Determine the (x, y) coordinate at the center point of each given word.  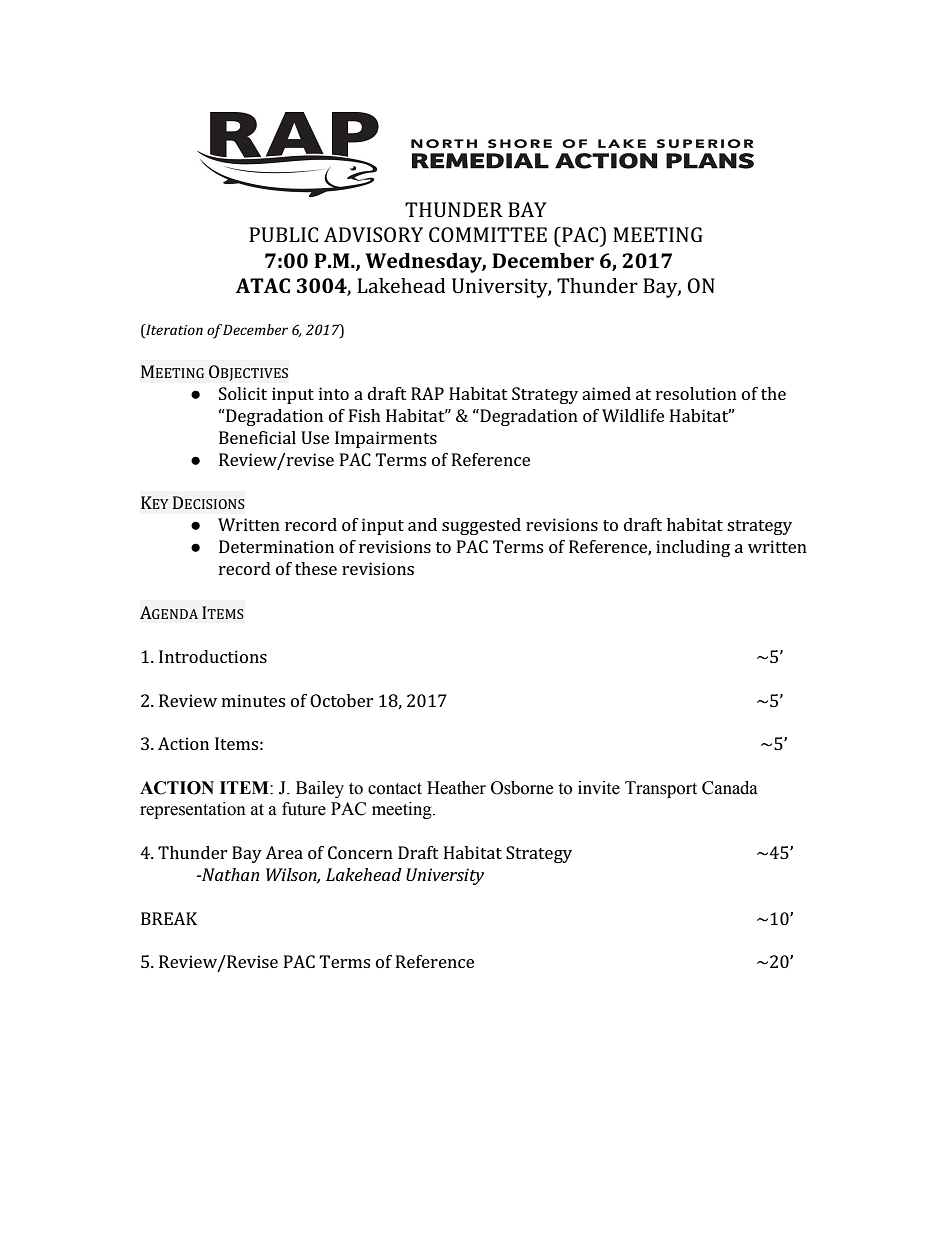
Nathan (230, 874)
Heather (456, 788)
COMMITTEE (488, 234)
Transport (661, 789)
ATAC (263, 285)
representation (193, 810)
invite (599, 788)
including (693, 548)
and (422, 524)
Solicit (243, 393)
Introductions (213, 656)
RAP (427, 393)
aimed (606, 393)
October (342, 700)
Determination (276, 546)
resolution (696, 393)
